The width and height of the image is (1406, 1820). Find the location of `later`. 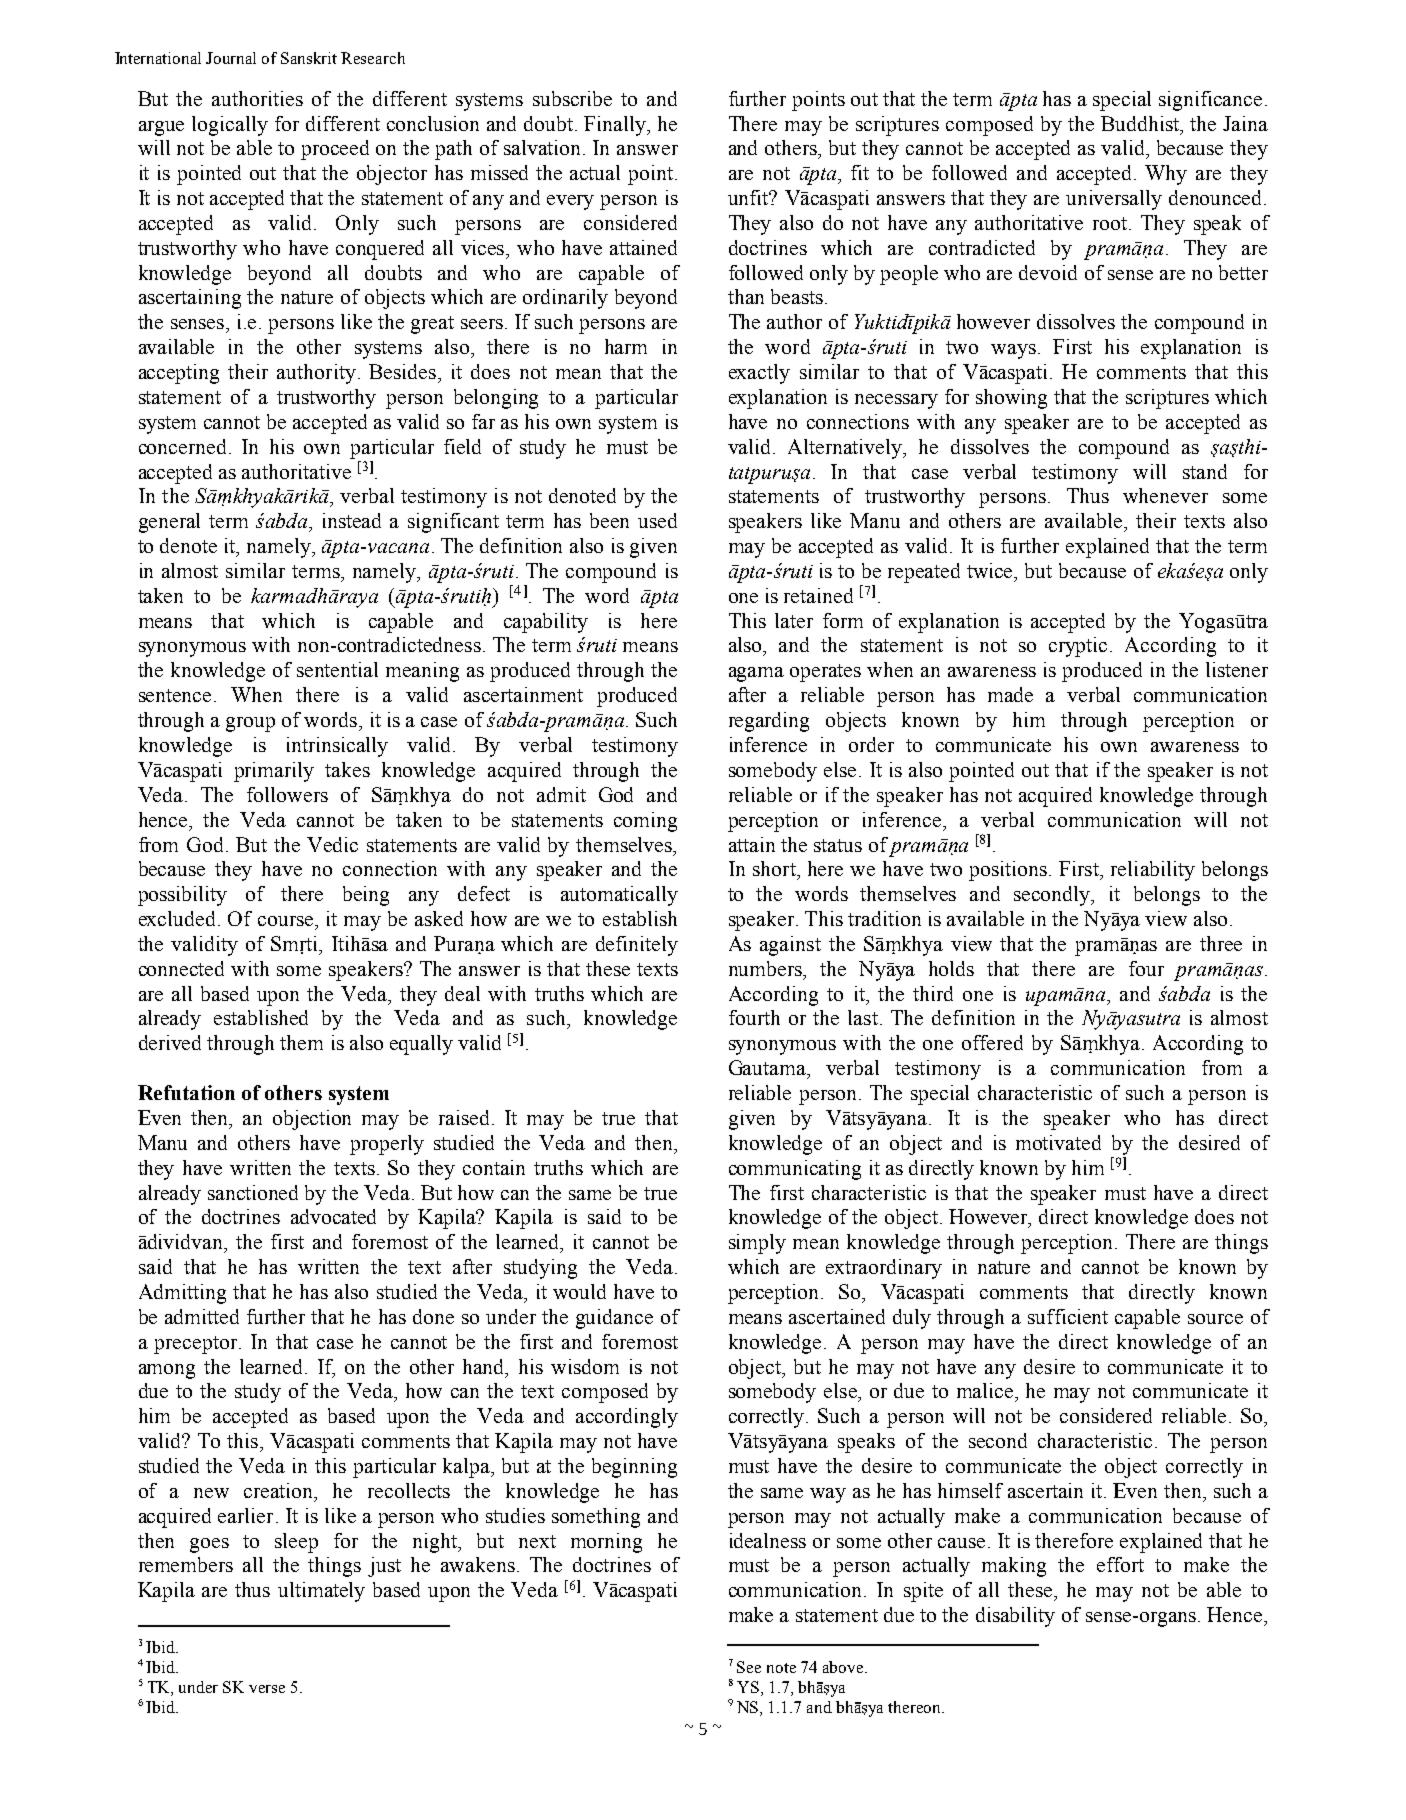

later is located at coordinates (794, 620).
